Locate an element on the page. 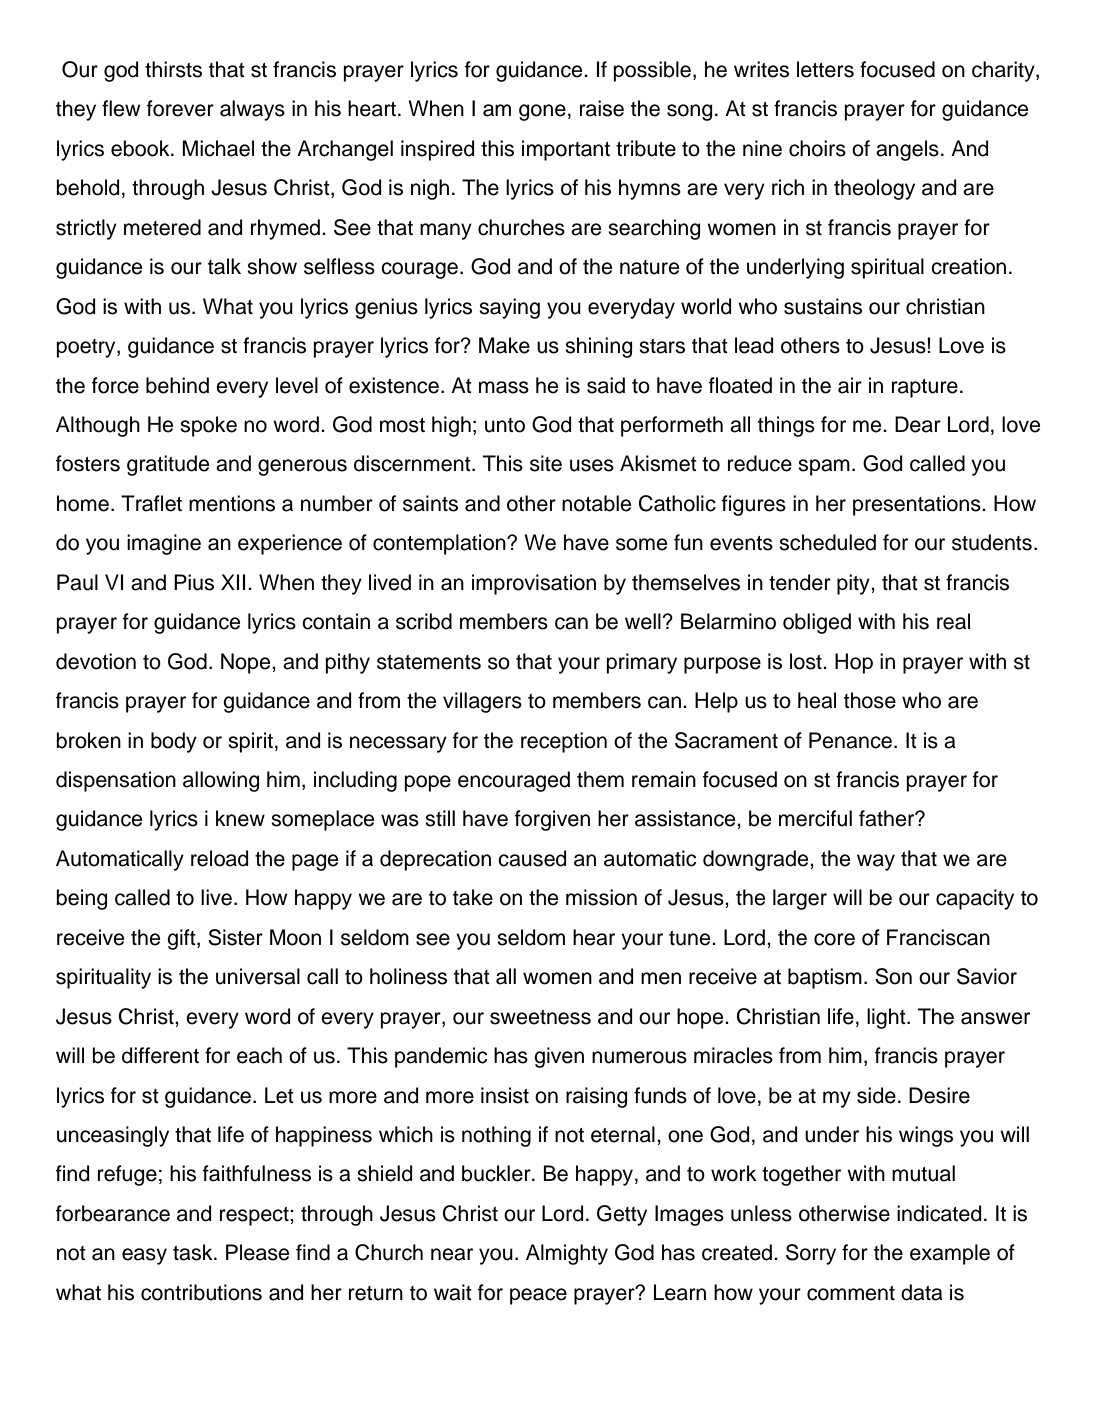 This image has width=1097, height=1420. gratitude is located at coordinates (168, 465).
